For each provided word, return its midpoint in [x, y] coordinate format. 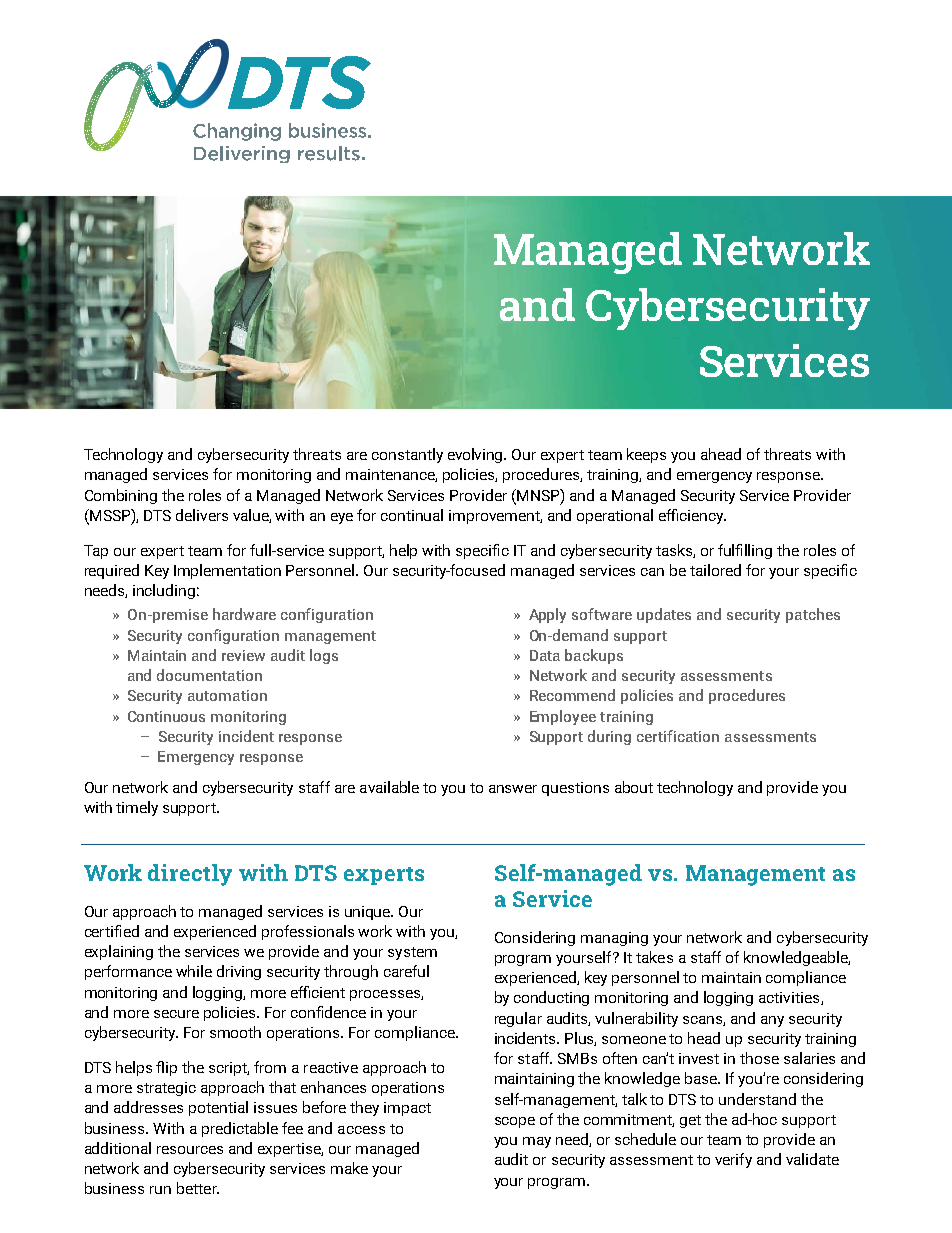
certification [678, 736]
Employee [563, 717]
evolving [476, 455]
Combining [121, 496]
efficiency [692, 516]
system [412, 953]
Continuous [166, 716]
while [194, 971]
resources [190, 1150]
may [537, 1142]
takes [654, 957]
